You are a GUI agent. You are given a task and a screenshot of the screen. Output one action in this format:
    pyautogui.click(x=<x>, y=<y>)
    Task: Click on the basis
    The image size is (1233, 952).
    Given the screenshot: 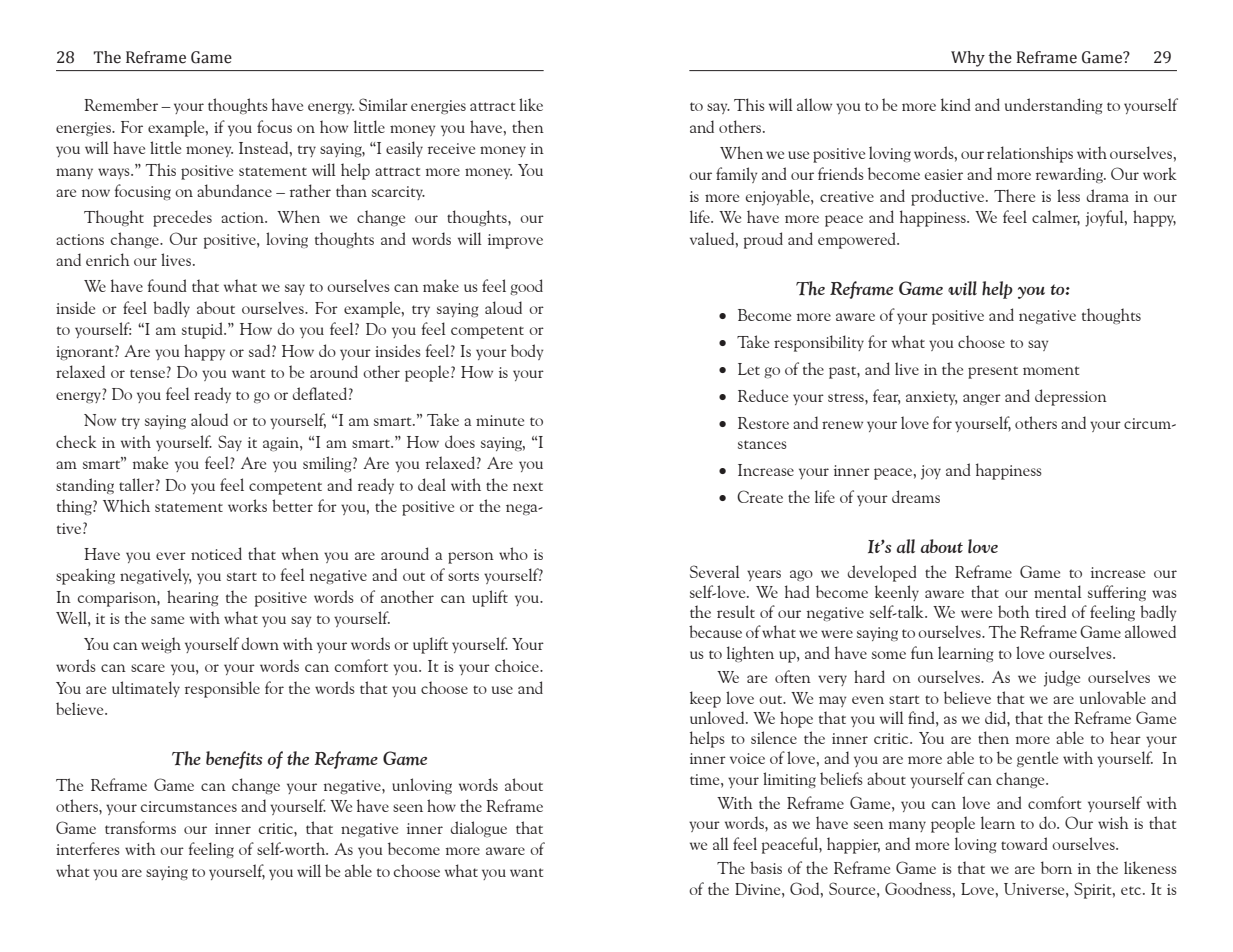 What is the action you would take?
    pyautogui.click(x=766, y=867)
